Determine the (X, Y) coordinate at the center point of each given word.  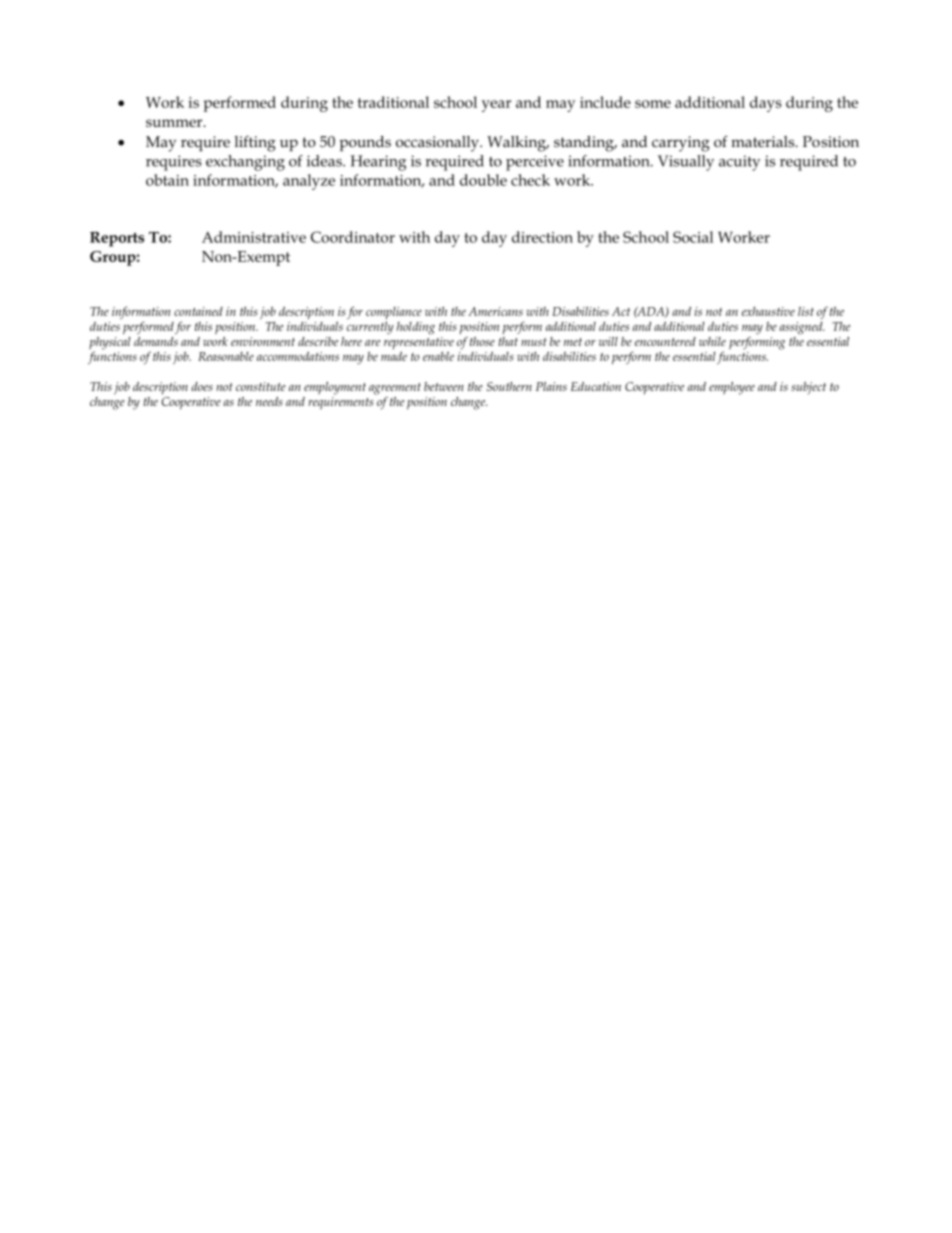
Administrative (254, 237)
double (483, 180)
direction (542, 237)
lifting (255, 143)
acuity (739, 163)
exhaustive (768, 311)
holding (415, 328)
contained (198, 311)
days (766, 104)
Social (693, 237)
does (202, 386)
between (444, 386)
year (496, 106)
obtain (167, 180)
